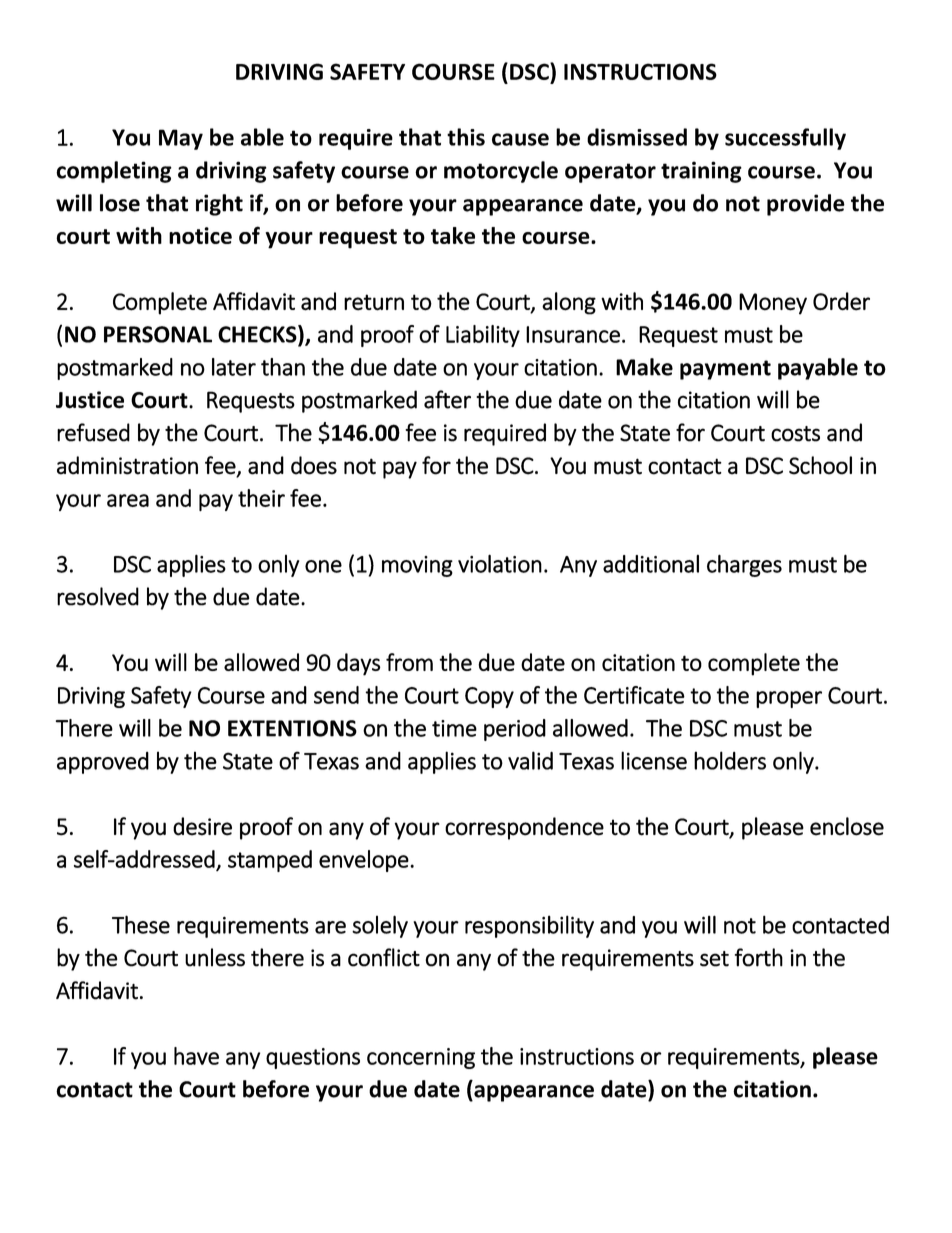  Describe the element at coordinates (701, 172) in the document. I see `training` at that location.
